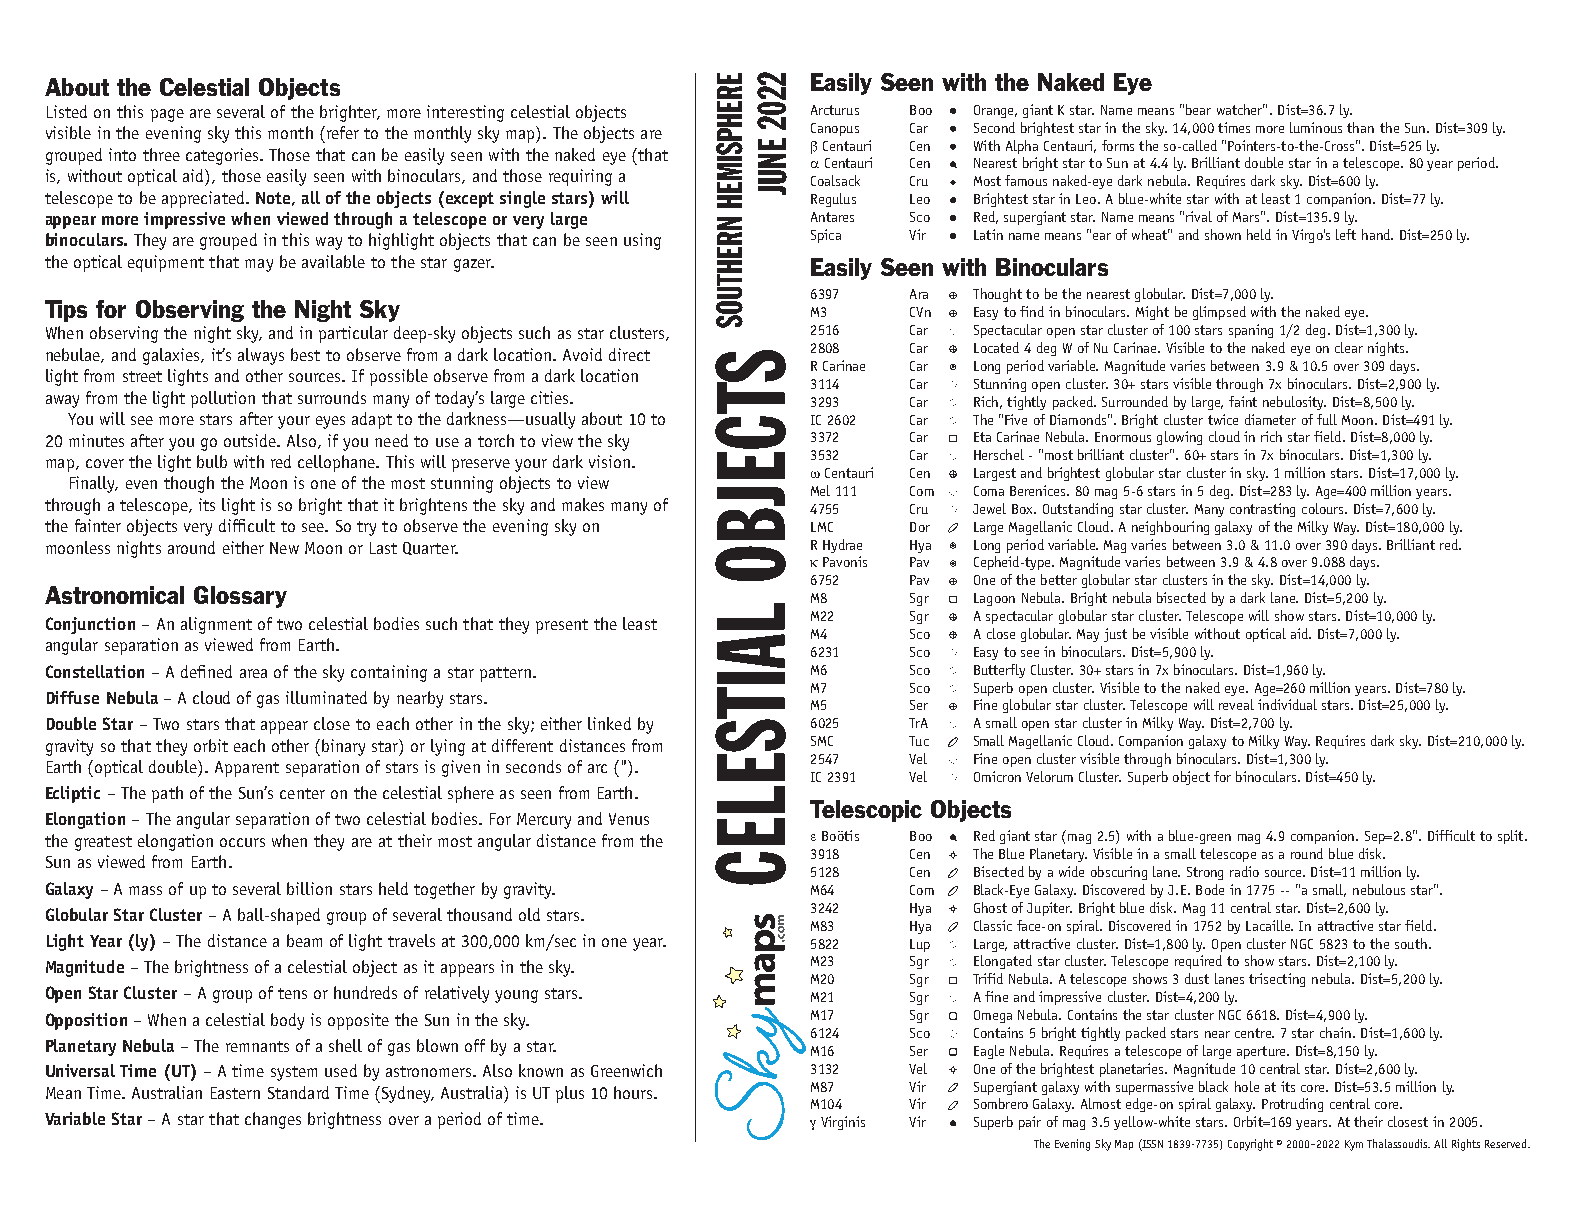 Image resolution: width=1573 pixels, height=1215 pixels. Describe the element at coordinates (1316, 127) in the document. I see `luminous` at that location.
